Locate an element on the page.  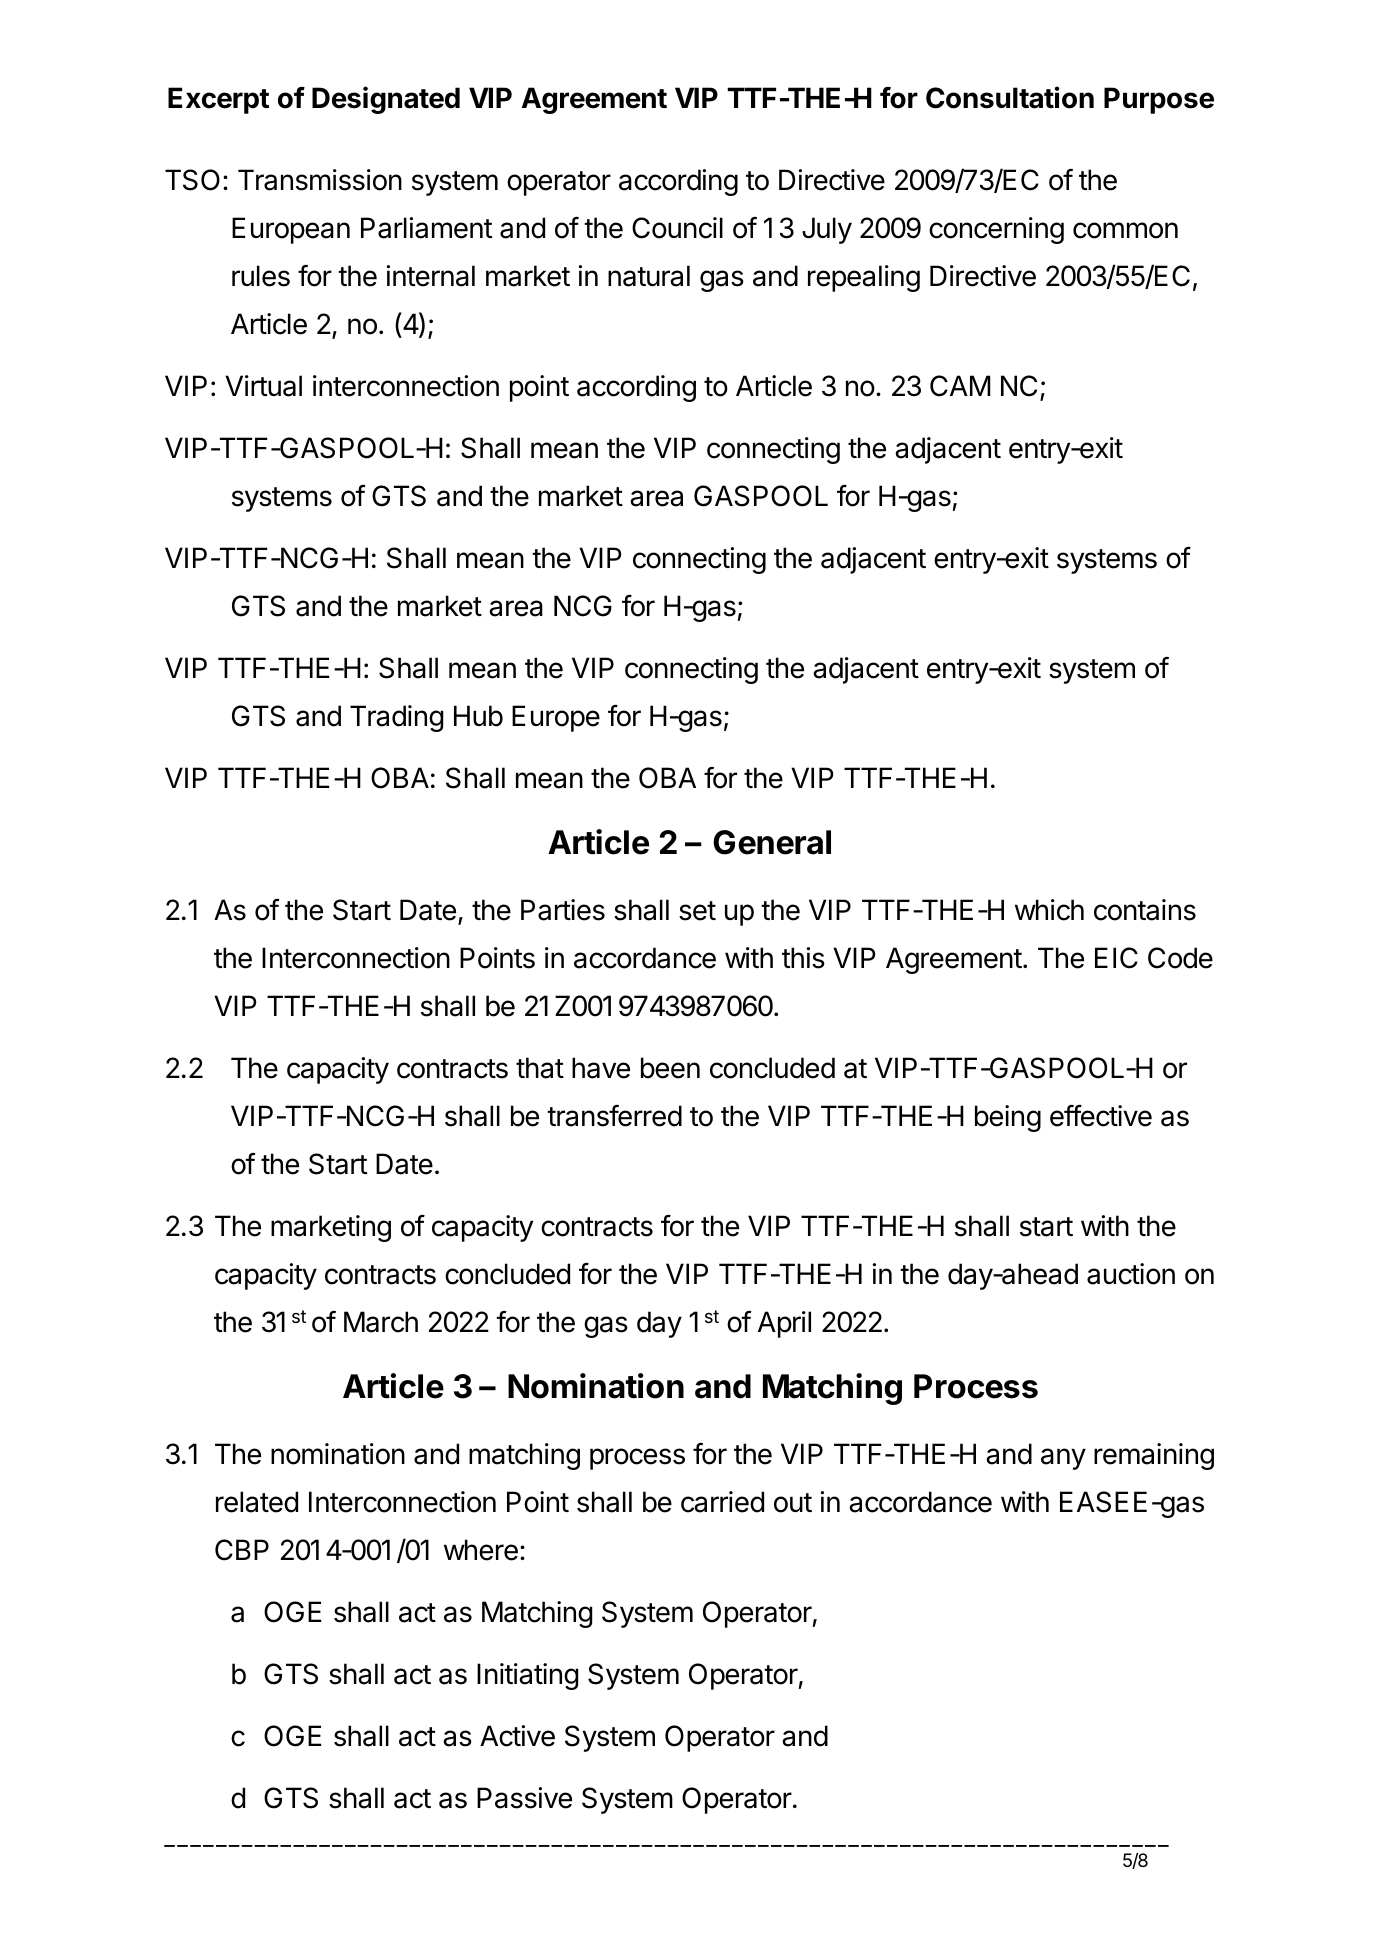
Consultation is located at coordinates (1010, 97).
